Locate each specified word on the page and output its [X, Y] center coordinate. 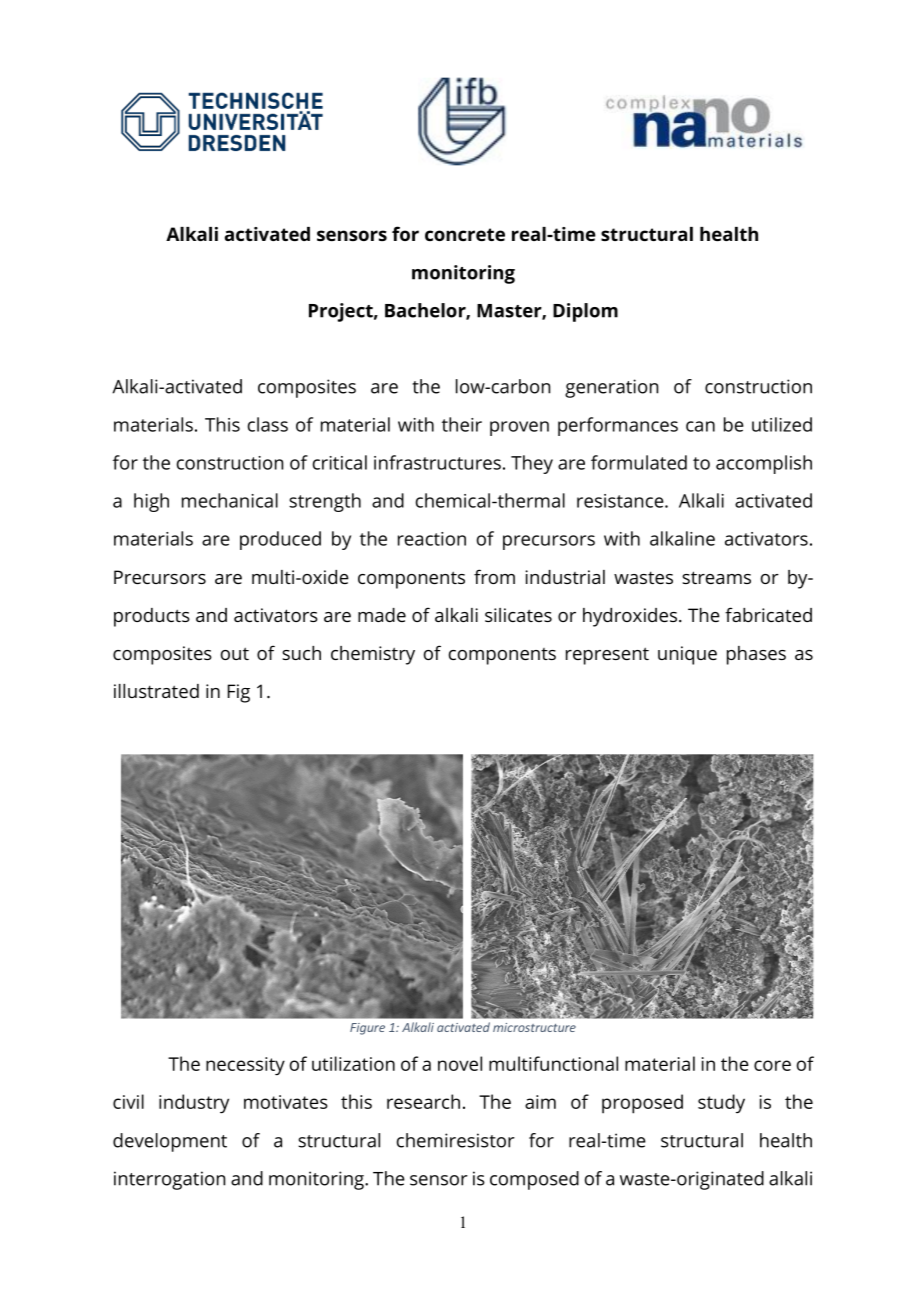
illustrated [156, 691]
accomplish [764, 464]
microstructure [534, 1027]
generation [611, 388]
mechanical [230, 500]
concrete [465, 234]
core [772, 1065]
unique [687, 655]
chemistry [373, 655]
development [170, 1142]
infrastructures [437, 462]
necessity [245, 1066]
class [268, 424]
